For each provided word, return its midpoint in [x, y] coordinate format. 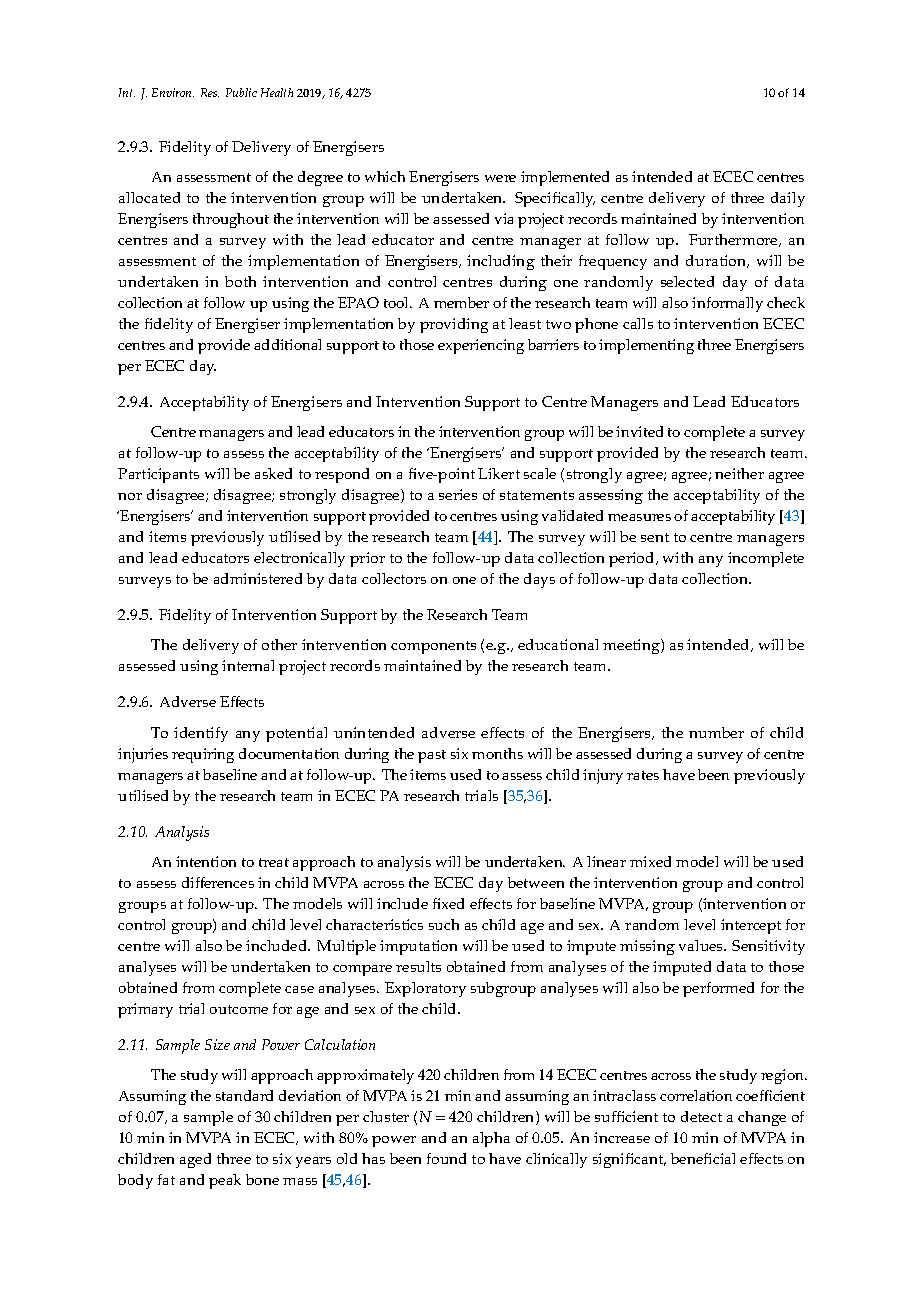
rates [643, 775]
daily [788, 199]
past [432, 756]
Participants [158, 475]
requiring [203, 755]
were [500, 178]
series [458, 494]
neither [739, 473]
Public [241, 92]
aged [195, 1160]
